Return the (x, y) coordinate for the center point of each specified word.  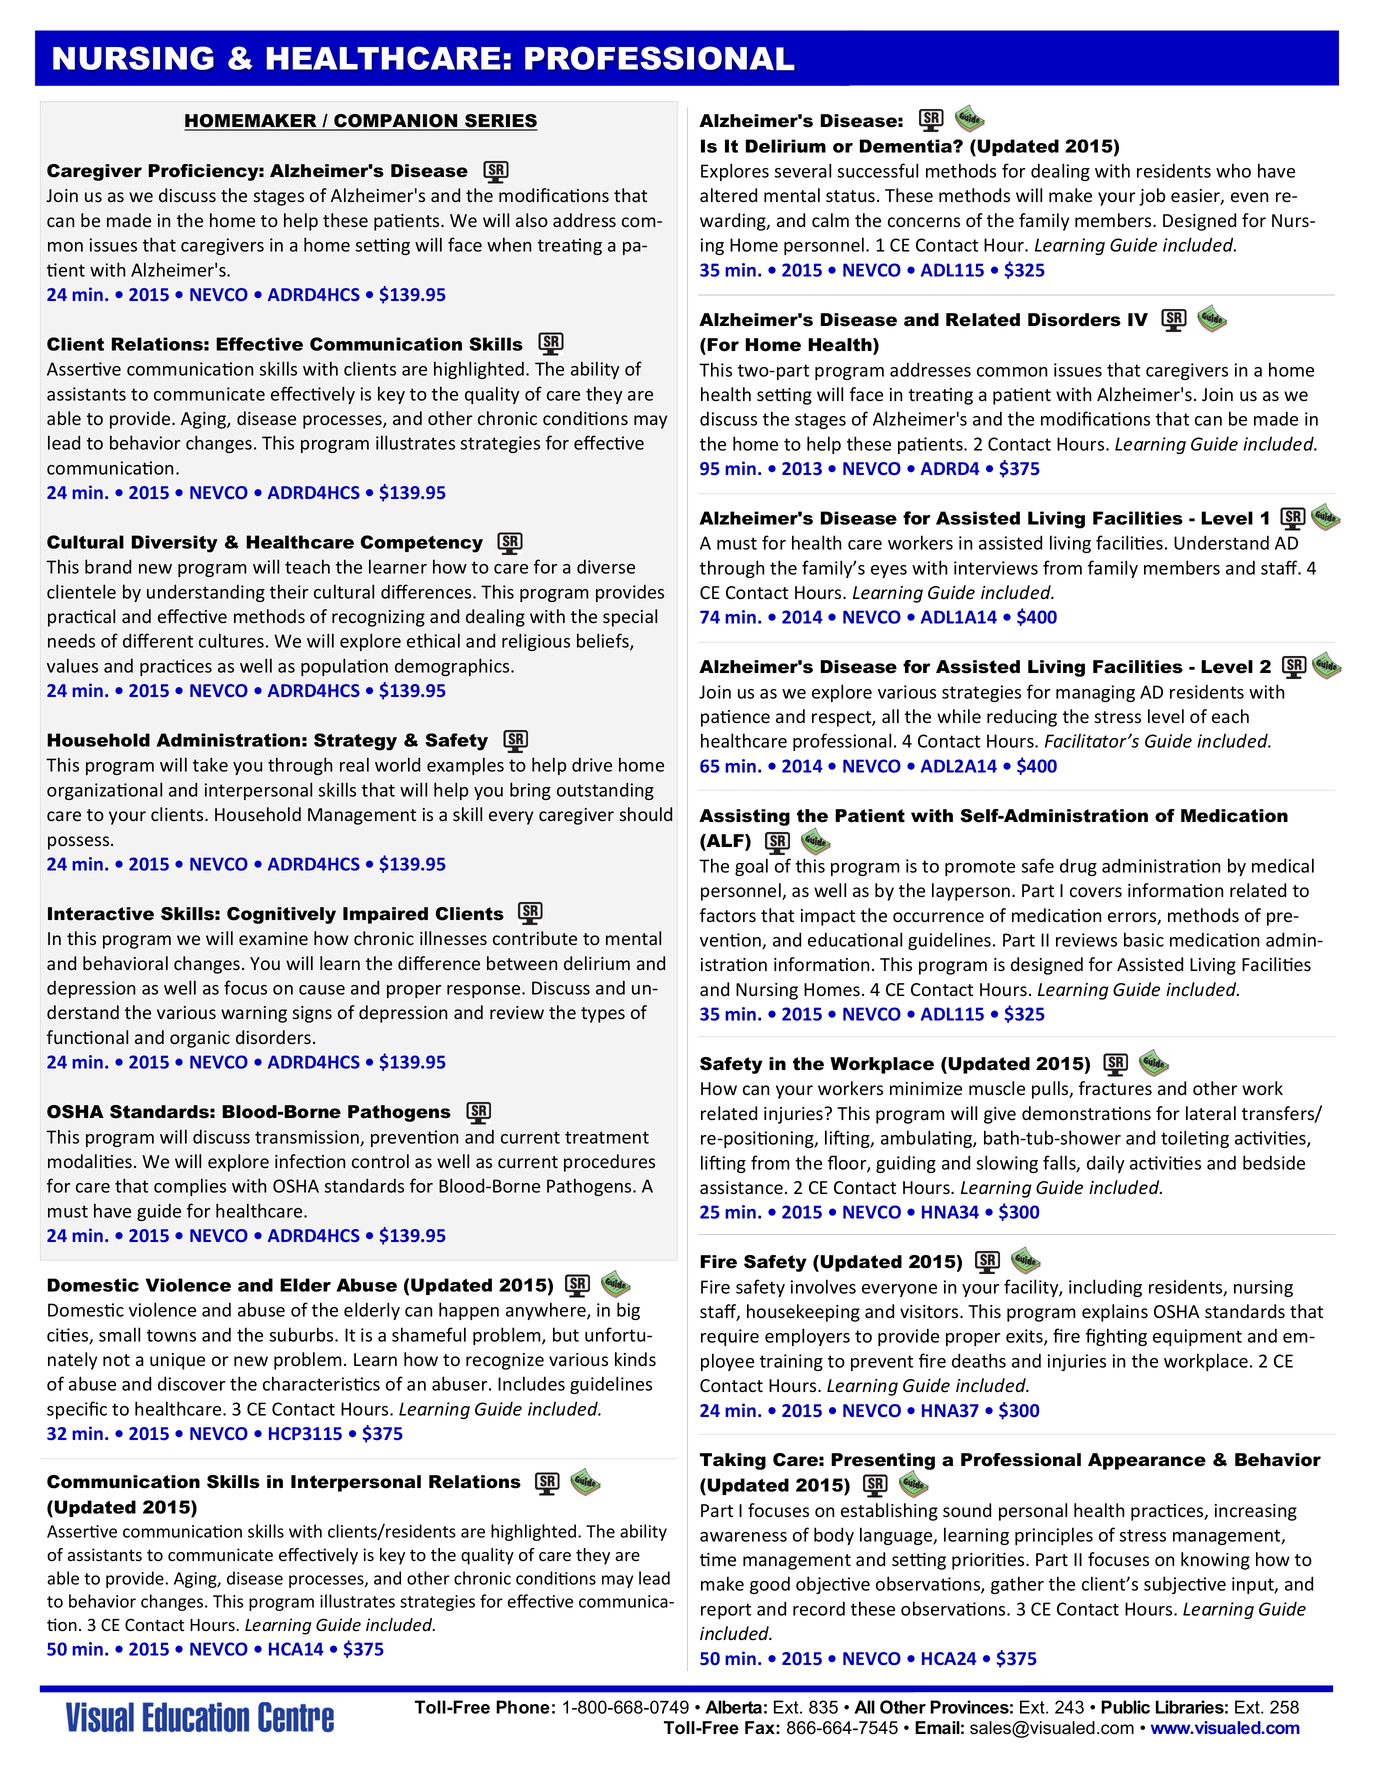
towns (171, 1335)
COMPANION (396, 122)
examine (273, 939)
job (1152, 197)
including (1105, 1288)
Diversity (175, 544)
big (628, 1311)
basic (1144, 939)
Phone (523, 1707)
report (726, 1611)
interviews (996, 568)
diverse (606, 566)
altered (728, 195)
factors (728, 915)
